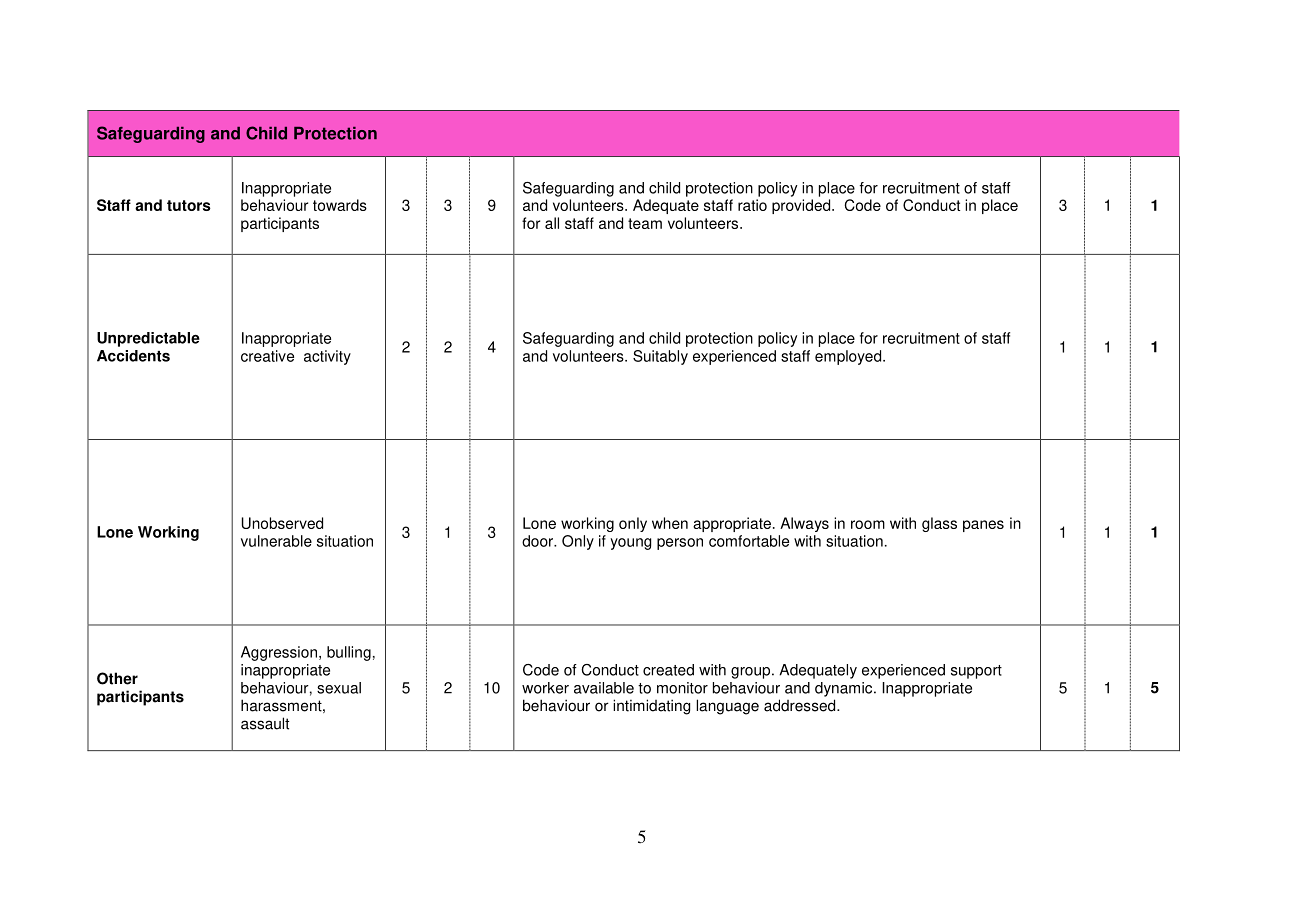 This image has height=924, width=1308. I want to click on assault, so click(265, 723).
